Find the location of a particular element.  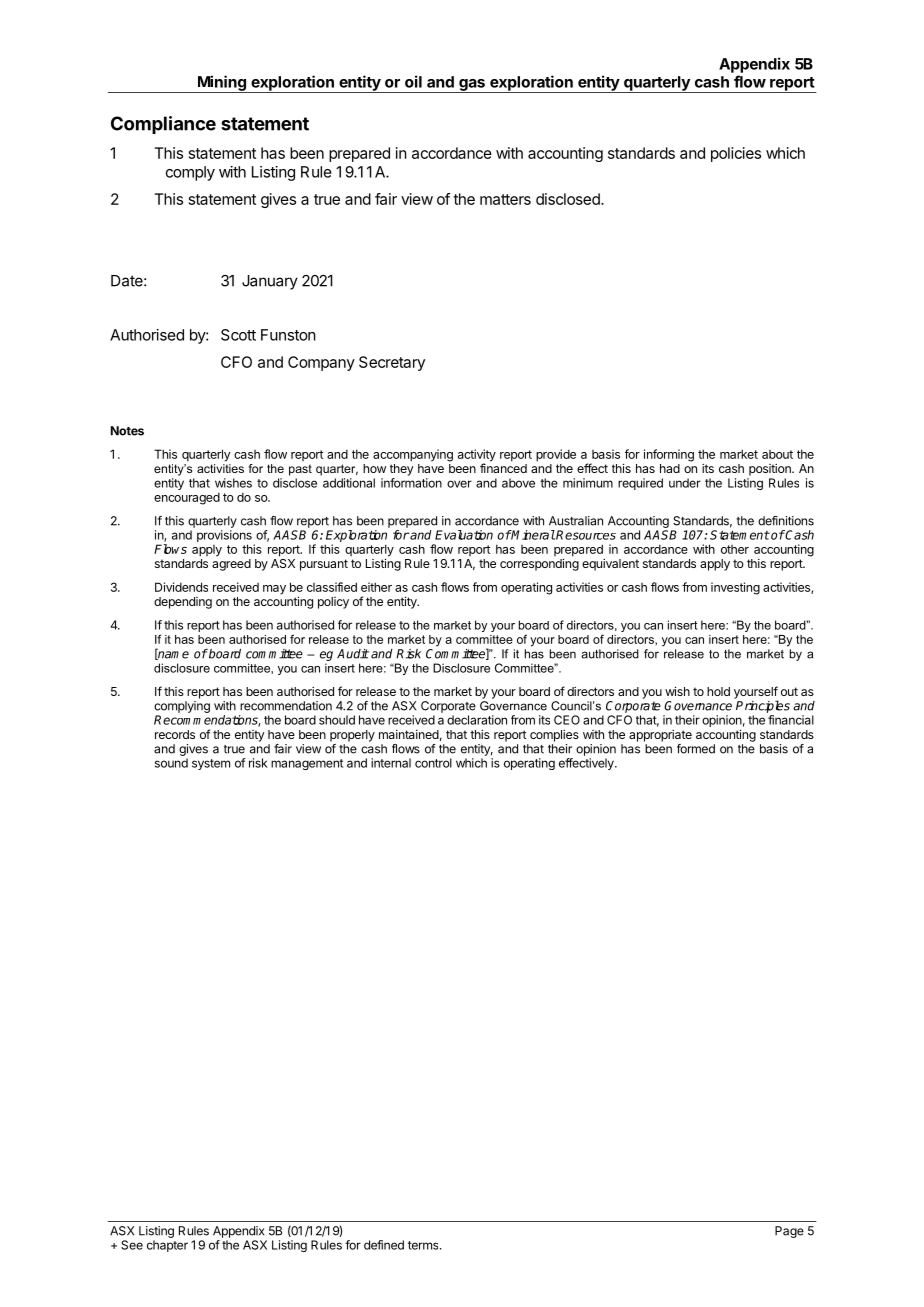

chapter is located at coordinates (167, 1246).
